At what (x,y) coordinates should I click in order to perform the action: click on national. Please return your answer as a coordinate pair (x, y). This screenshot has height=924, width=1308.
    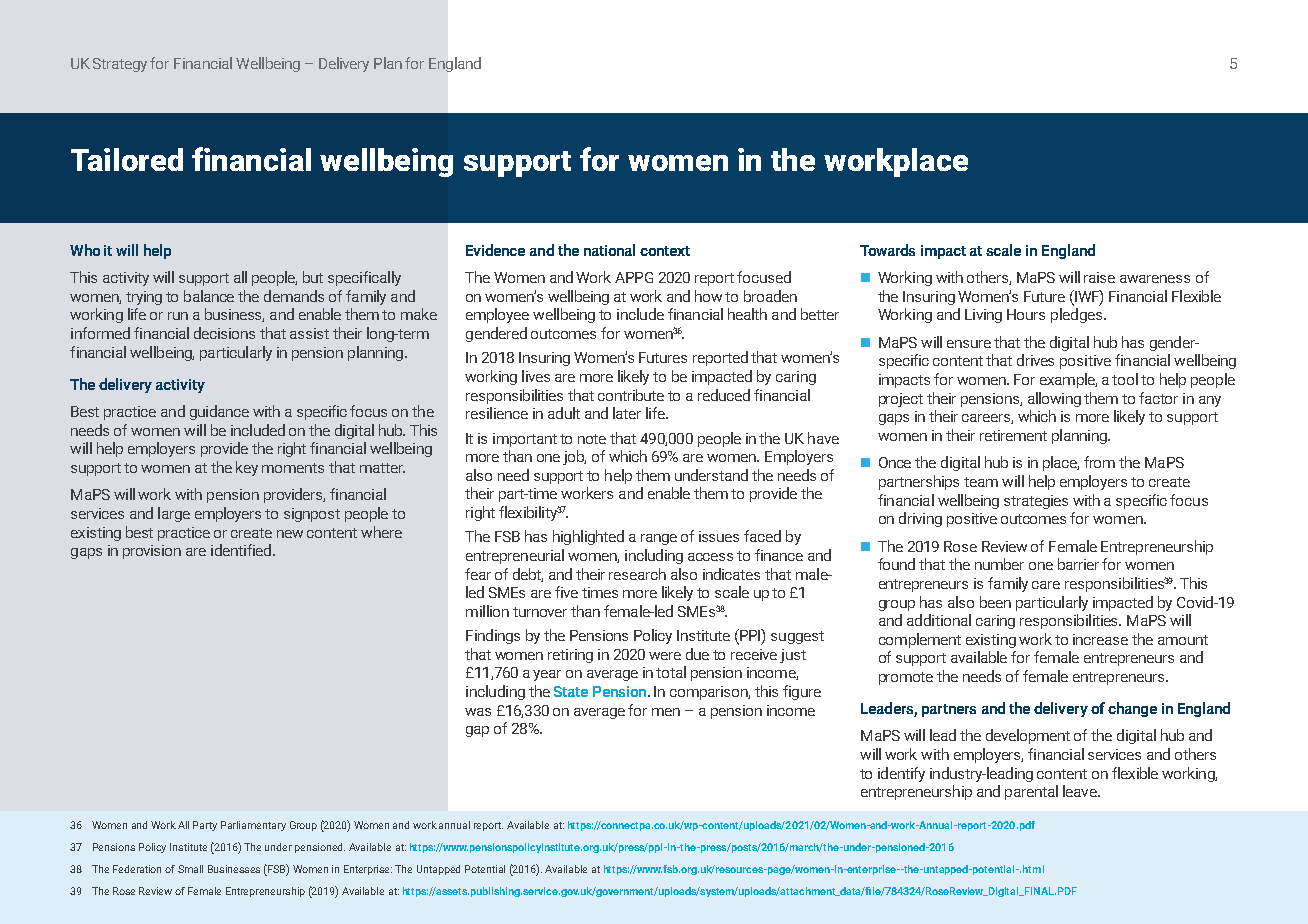
    Looking at the image, I should click on (609, 250).
